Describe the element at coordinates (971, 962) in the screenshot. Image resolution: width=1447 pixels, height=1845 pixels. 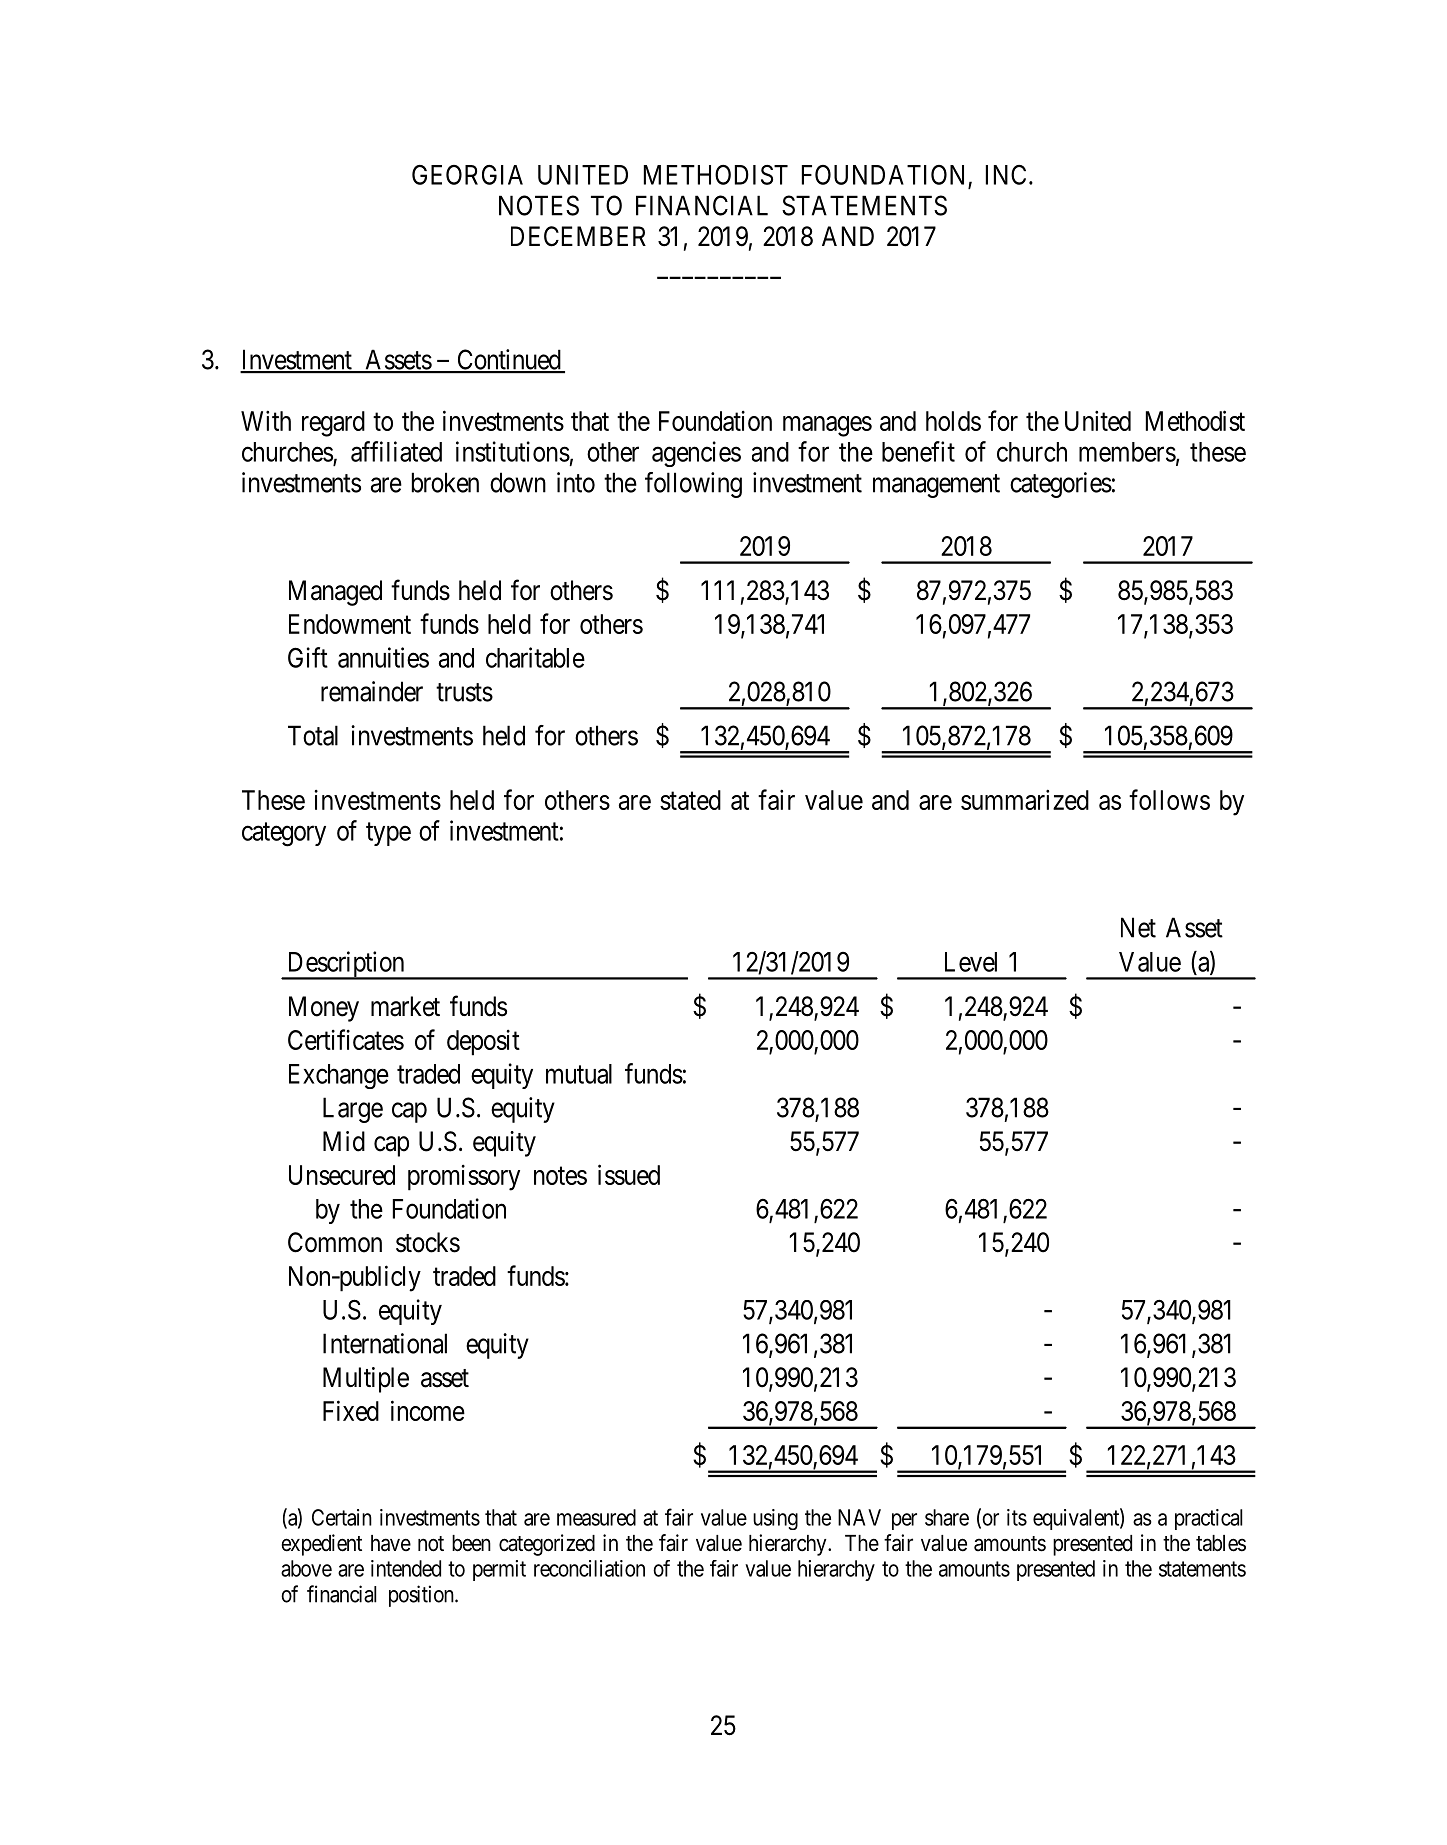
I see `Level` at that location.
